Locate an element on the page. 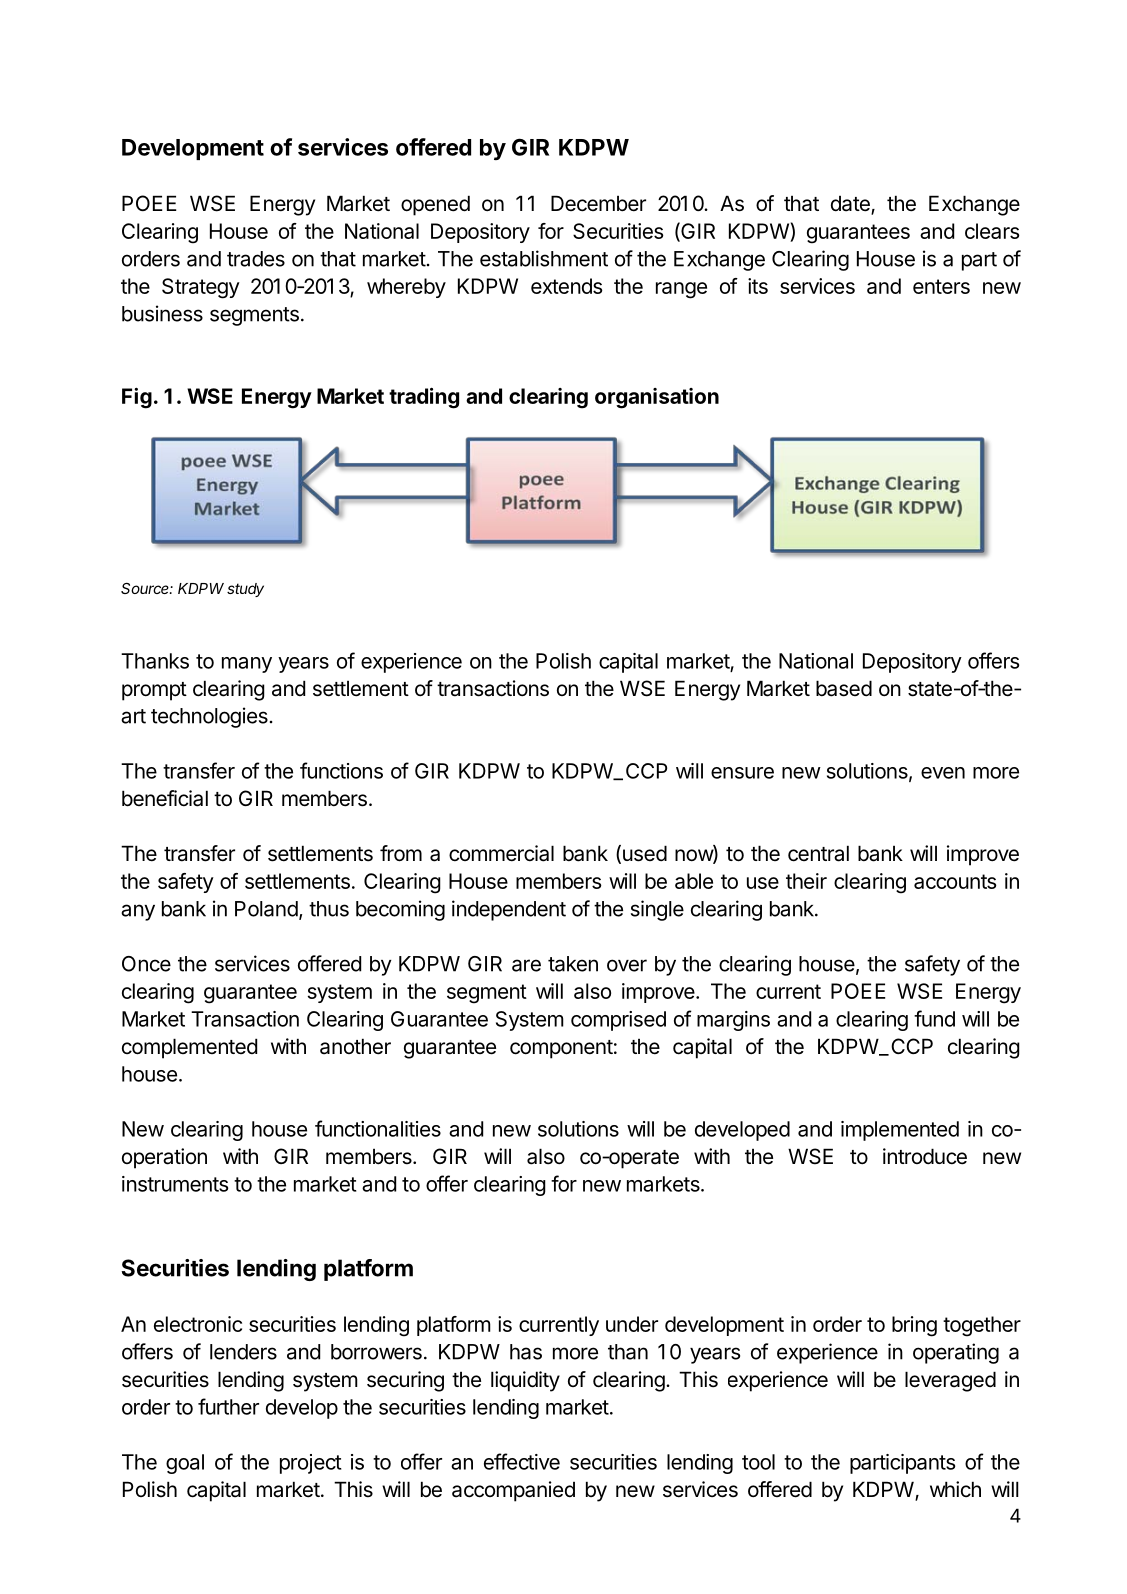 This document has width=1127, height=1594. commercial is located at coordinates (501, 853).
